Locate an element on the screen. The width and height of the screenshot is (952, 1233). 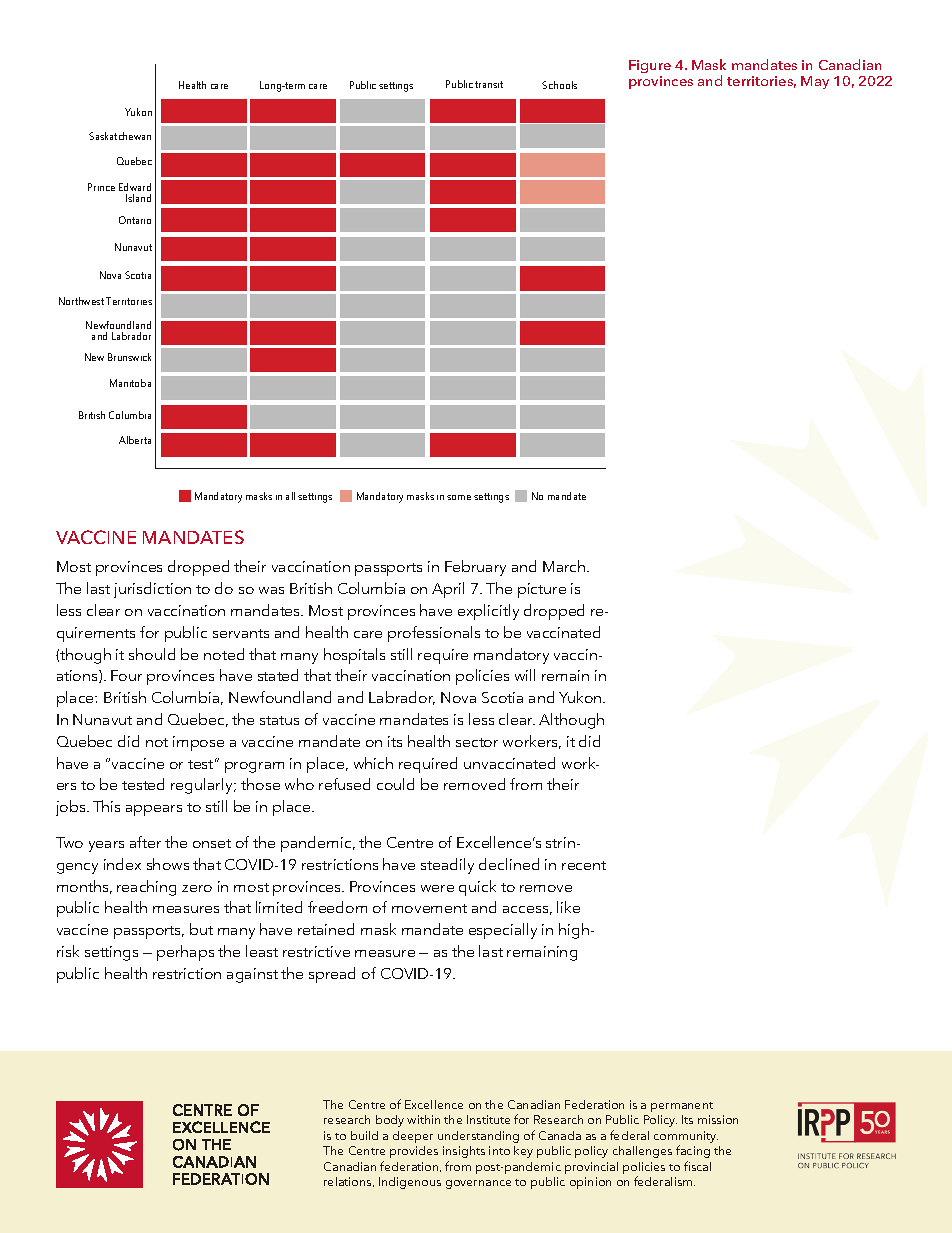
Alberta is located at coordinates (135, 440).
